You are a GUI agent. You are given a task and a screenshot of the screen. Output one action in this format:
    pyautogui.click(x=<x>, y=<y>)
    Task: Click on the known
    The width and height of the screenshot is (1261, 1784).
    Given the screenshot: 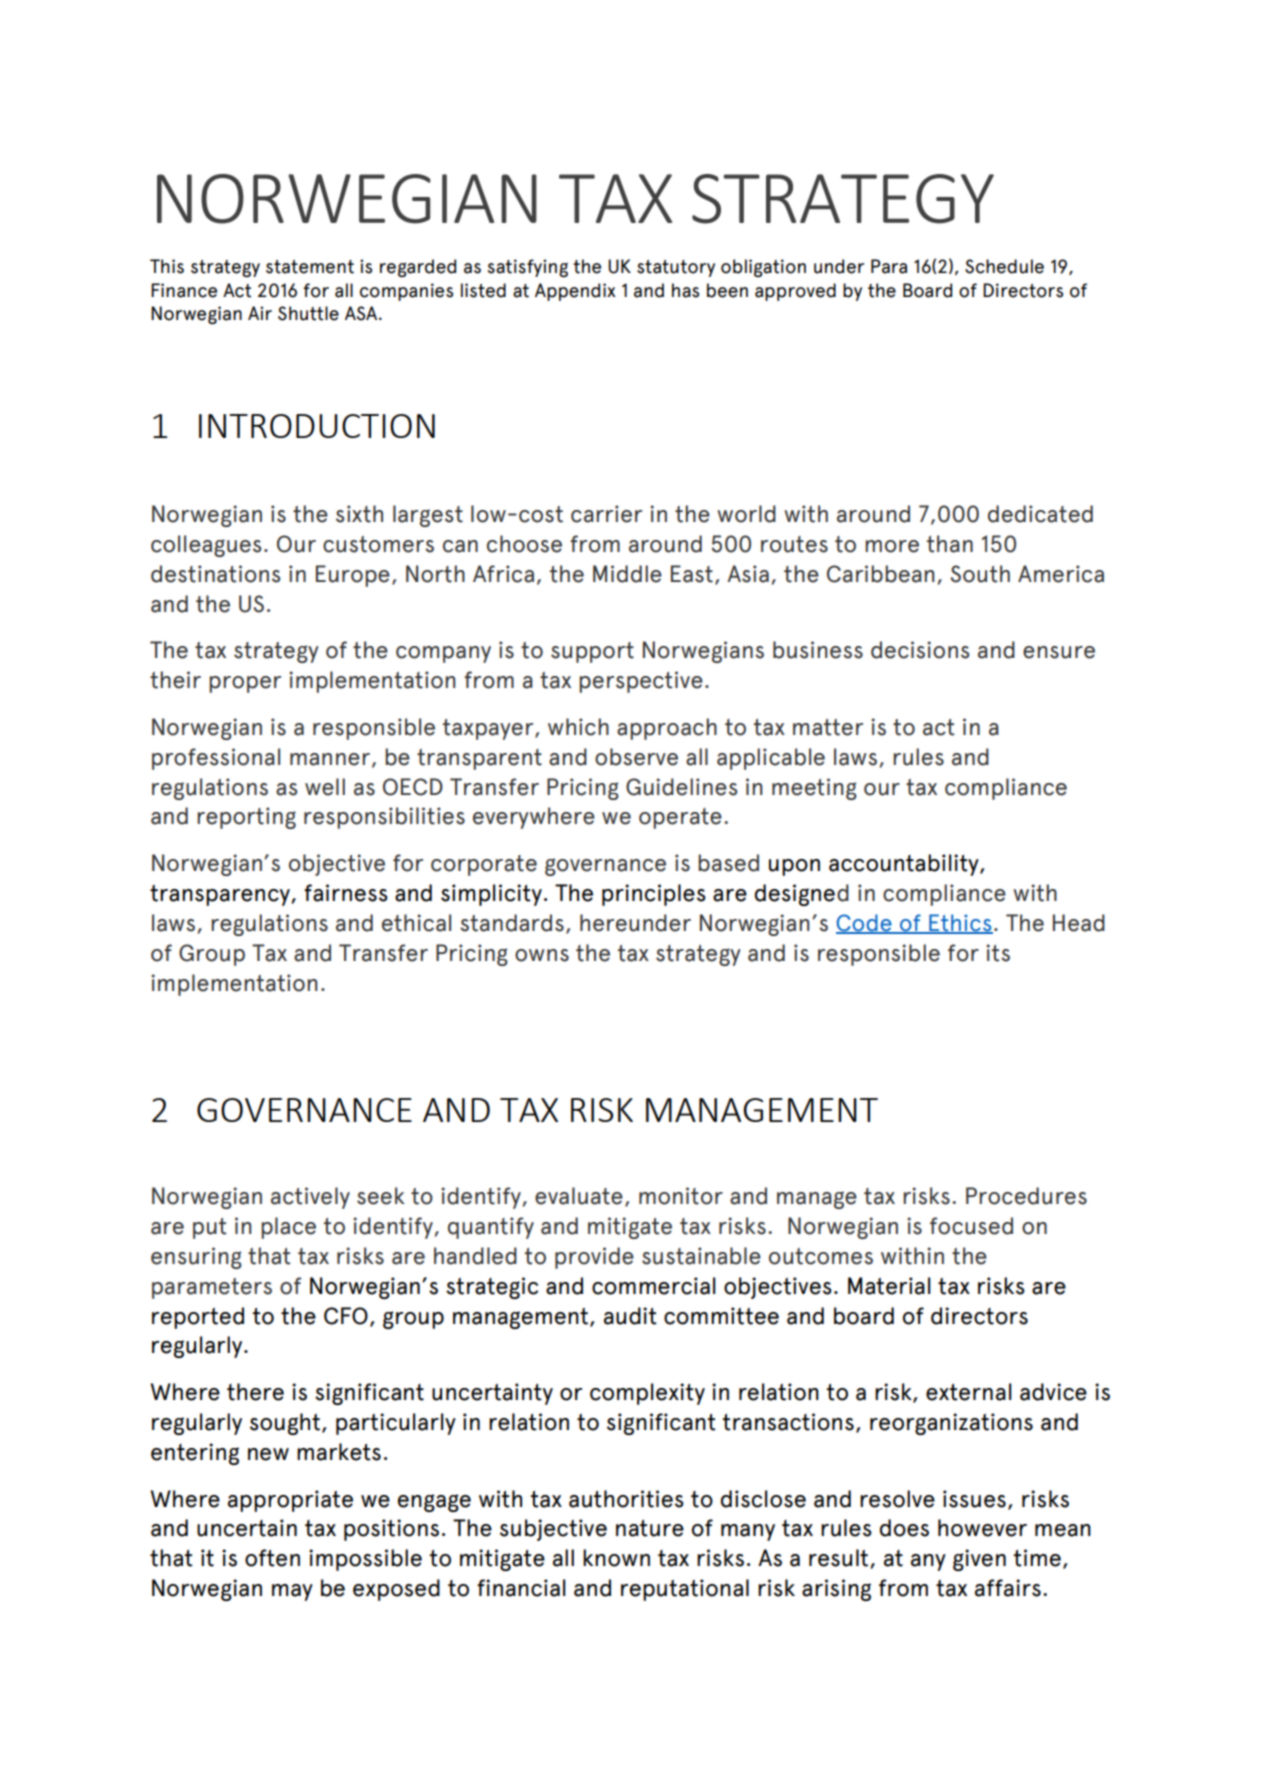 What is the action you would take?
    pyautogui.click(x=616, y=1558)
